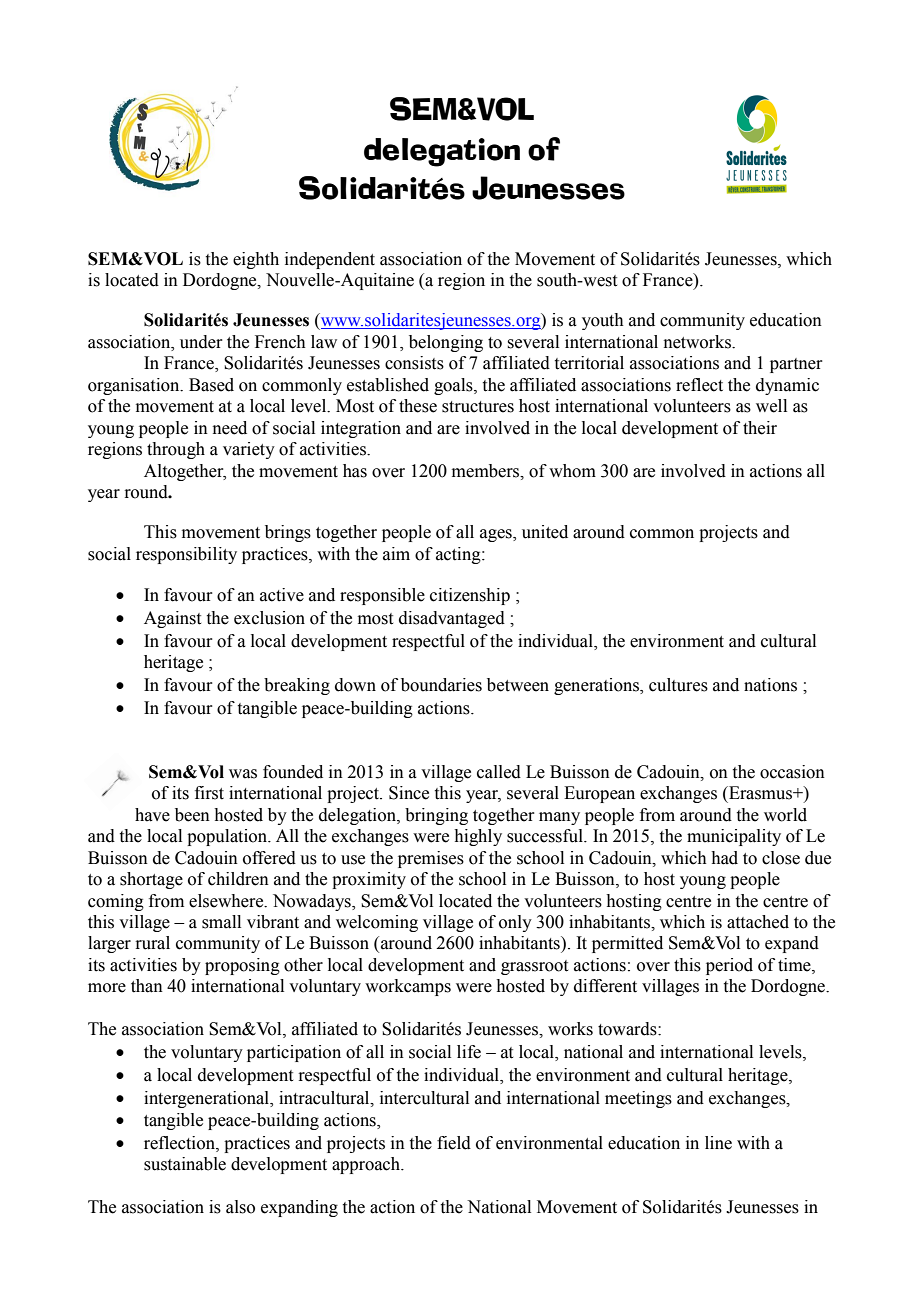 The height and width of the page is (1308, 924). Describe the element at coordinates (454, 1143) in the page. I see `field` at that location.
